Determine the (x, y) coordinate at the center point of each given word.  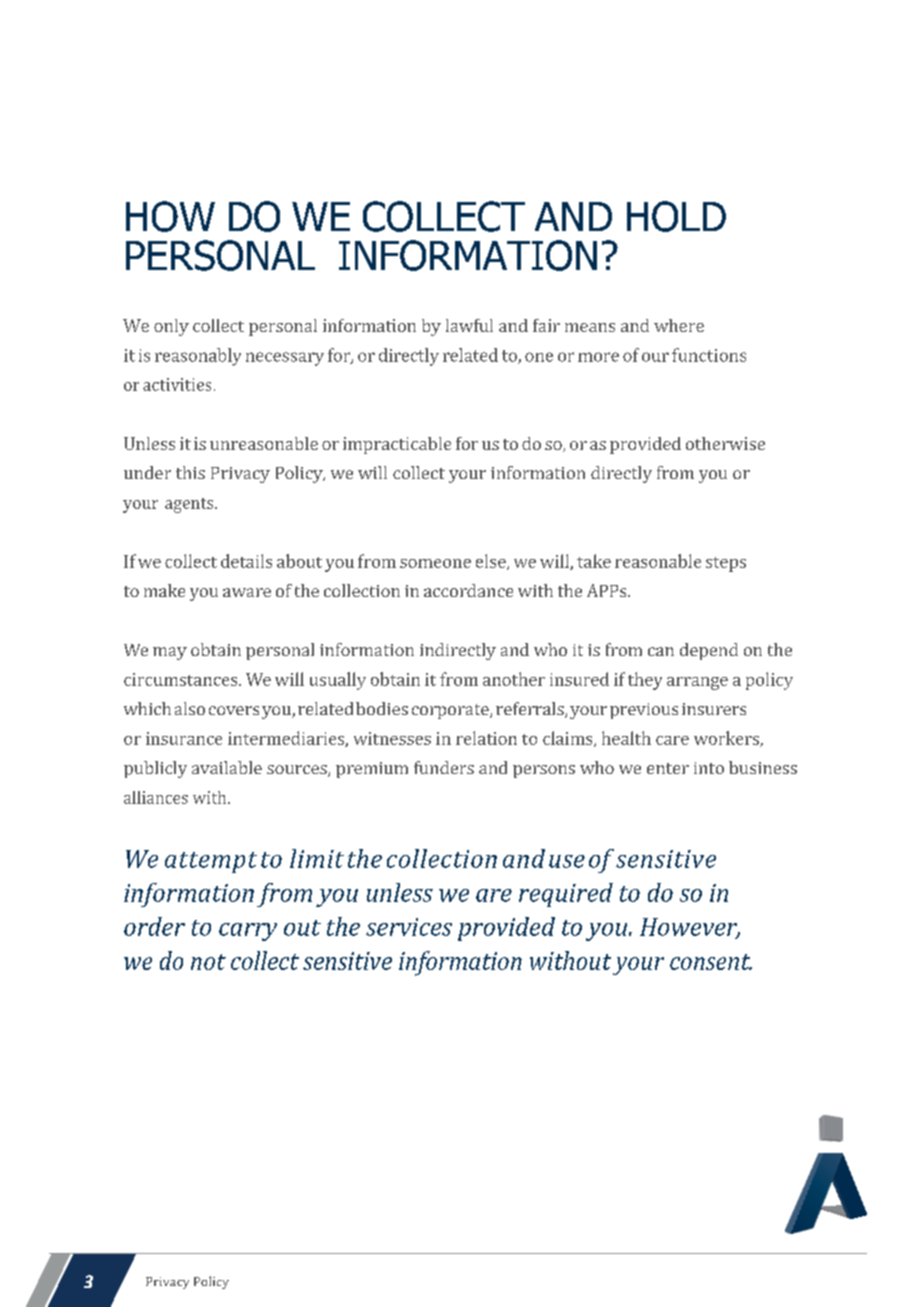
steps (726, 564)
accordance (468, 590)
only (171, 327)
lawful (469, 325)
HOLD (676, 216)
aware (247, 592)
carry (248, 932)
